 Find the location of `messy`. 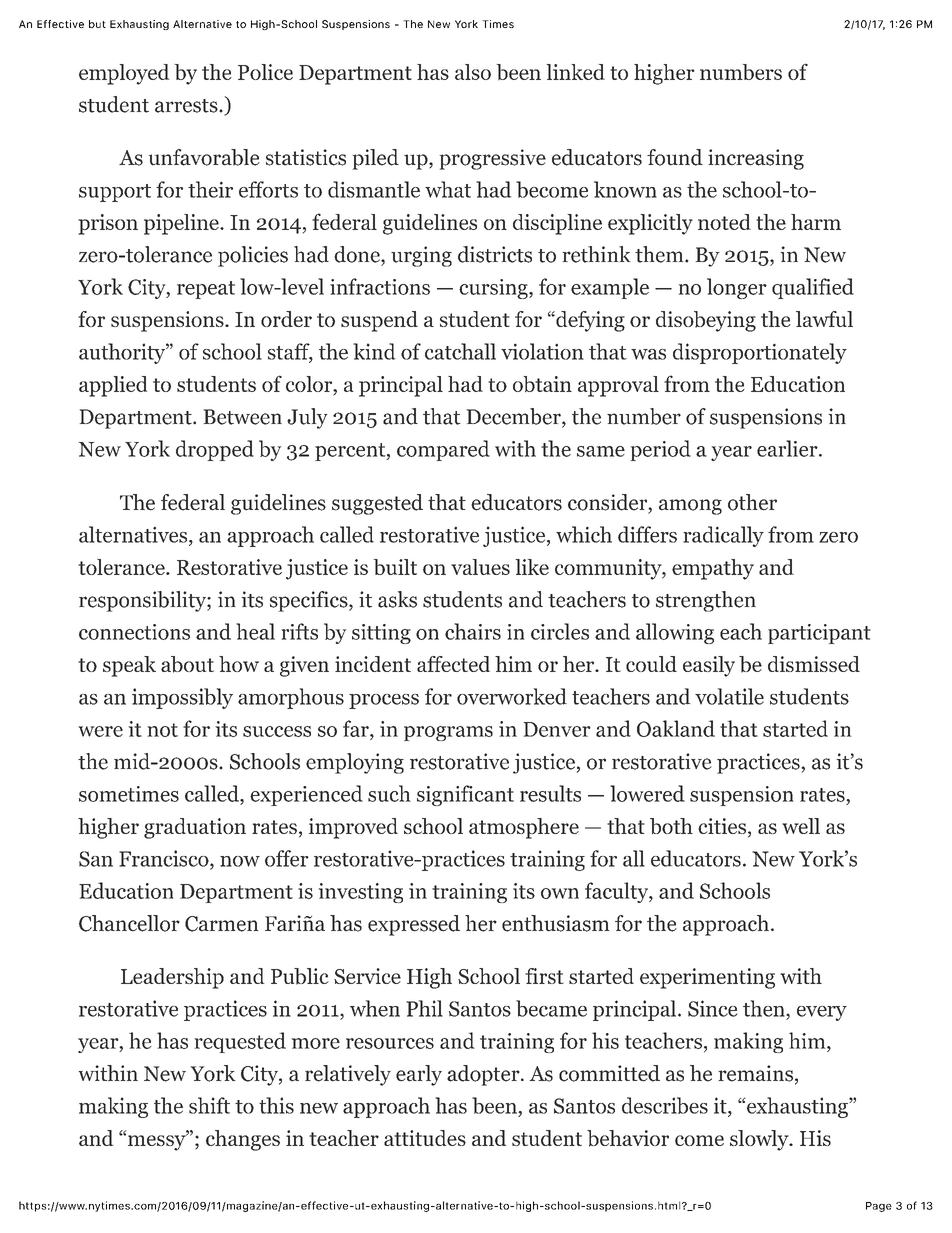

messy is located at coordinates (158, 1142).
